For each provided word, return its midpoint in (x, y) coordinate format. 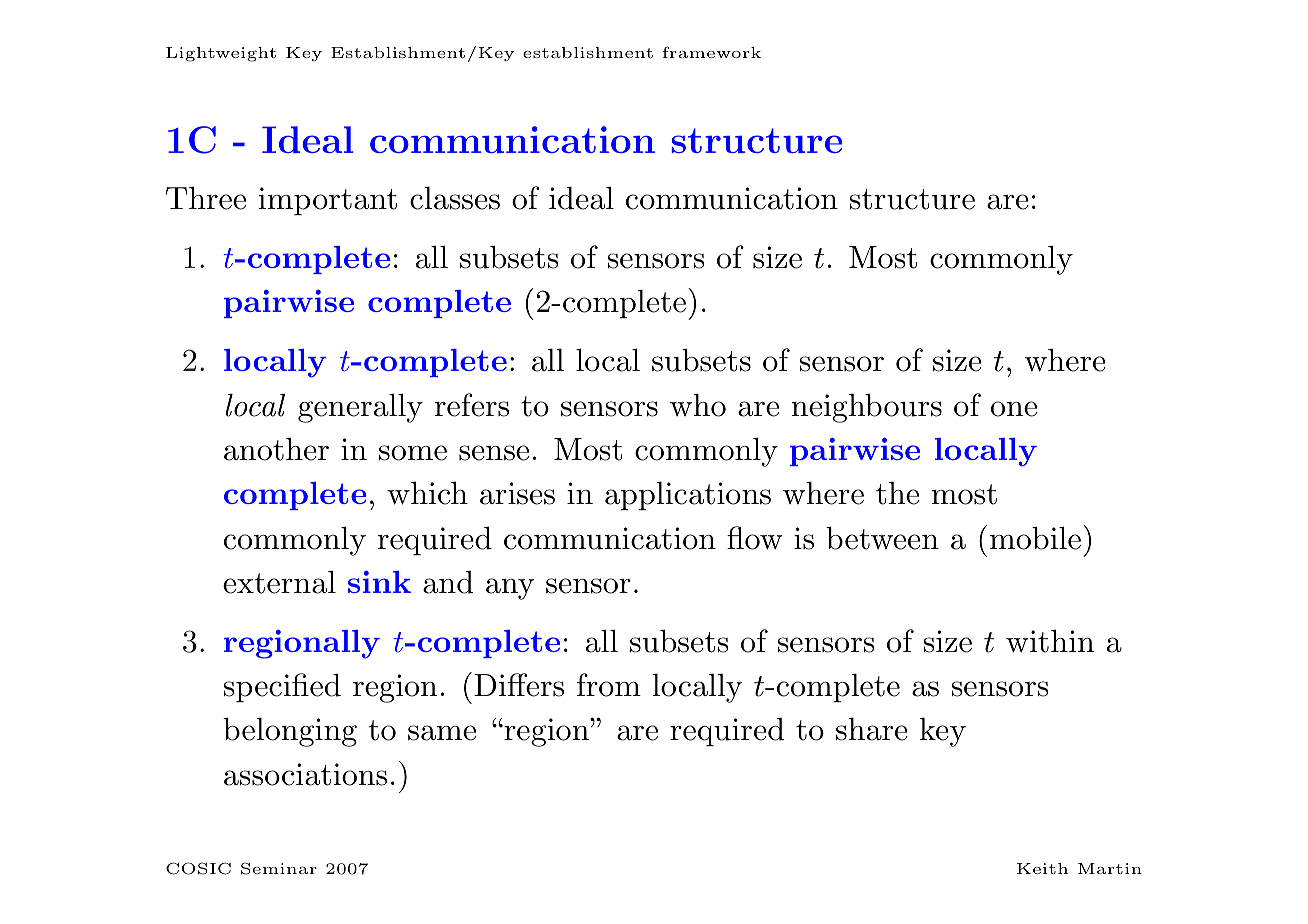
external (279, 582)
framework (712, 52)
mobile (1035, 538)
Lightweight (221, 54)
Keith (1042, 868)
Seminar (279, 868)
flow (755, 538)
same (442, 733)
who (698, 405)
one (1014, 409)
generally (360, 408)
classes (455, 198)
